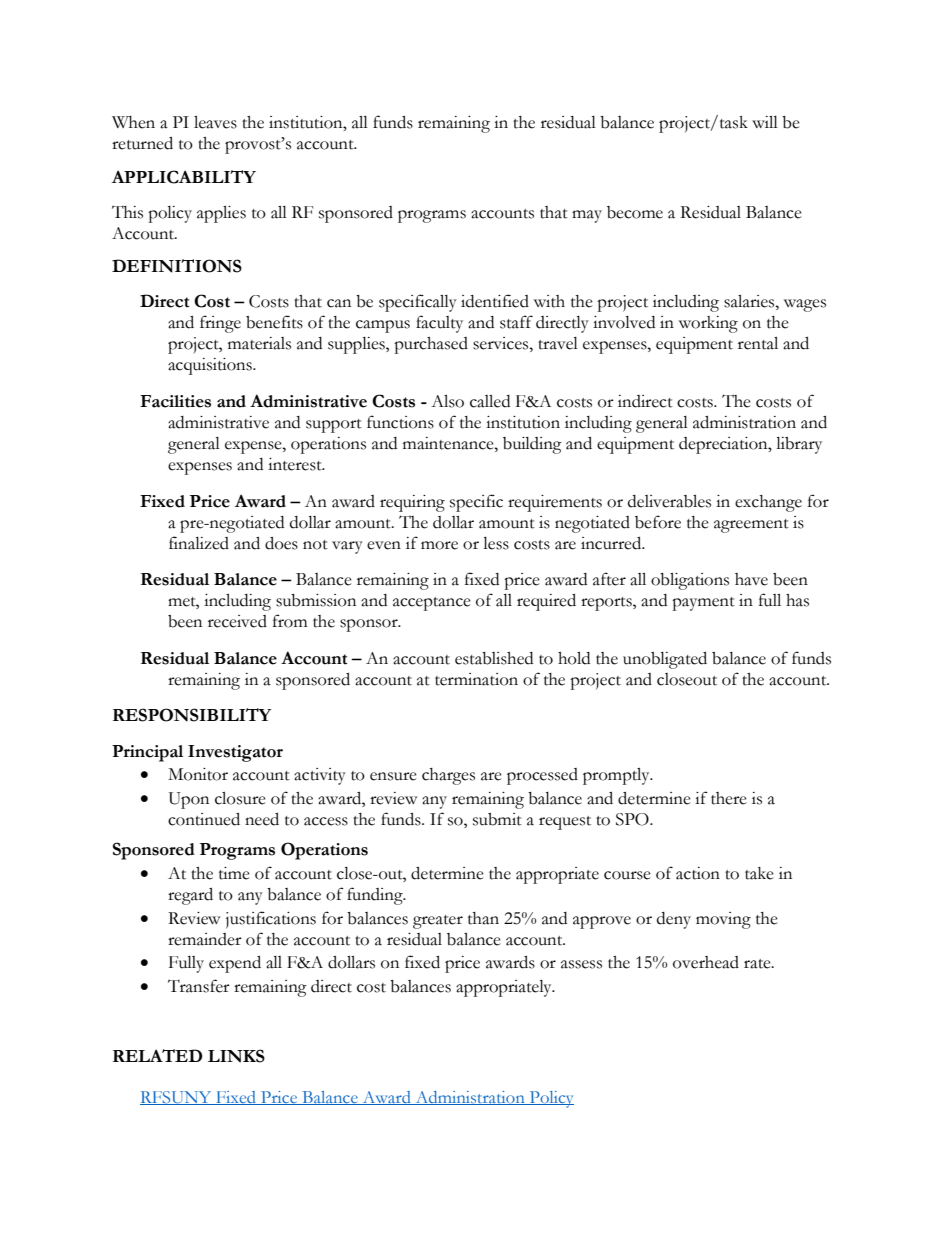 This screenshot has height=1233, width=952. Describe the element at coordinates (236, 1056) in the screenshot. I see `LINKS` at that location.
